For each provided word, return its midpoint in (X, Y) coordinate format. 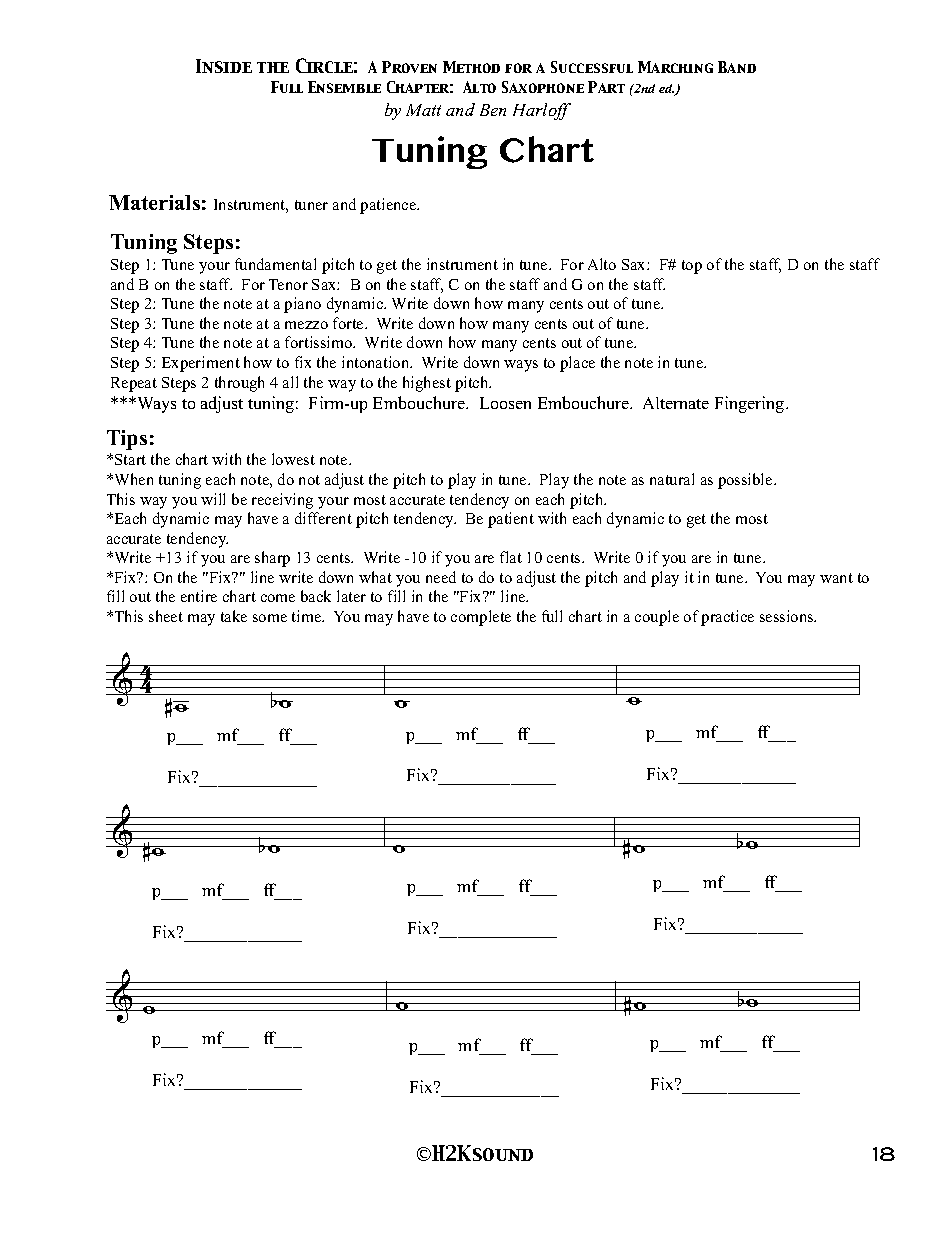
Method (471, 67)
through (239, 384)
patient (511, 520)
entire (199, 596)
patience (389, 206)
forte (349, 323)
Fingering (751, 404)
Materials (154, 202)
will (213, 499)
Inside (224, 66)
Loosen (505, 403)
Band (737, 67)
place (577, 364)
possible (746, 481)
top (692, 267)
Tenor (288, 284)
